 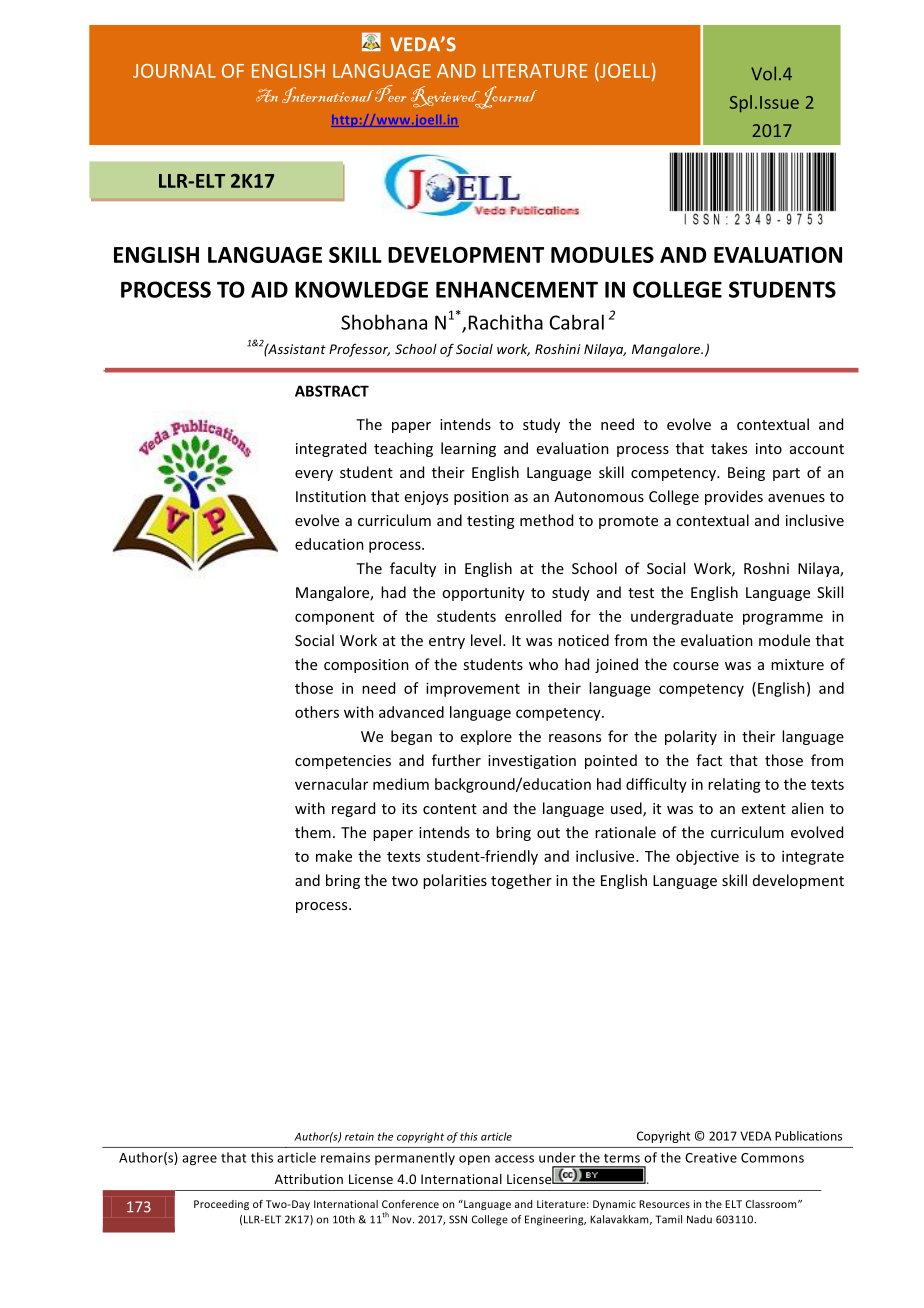 I want to click on Reviewed, so click(x=446, y=97).
